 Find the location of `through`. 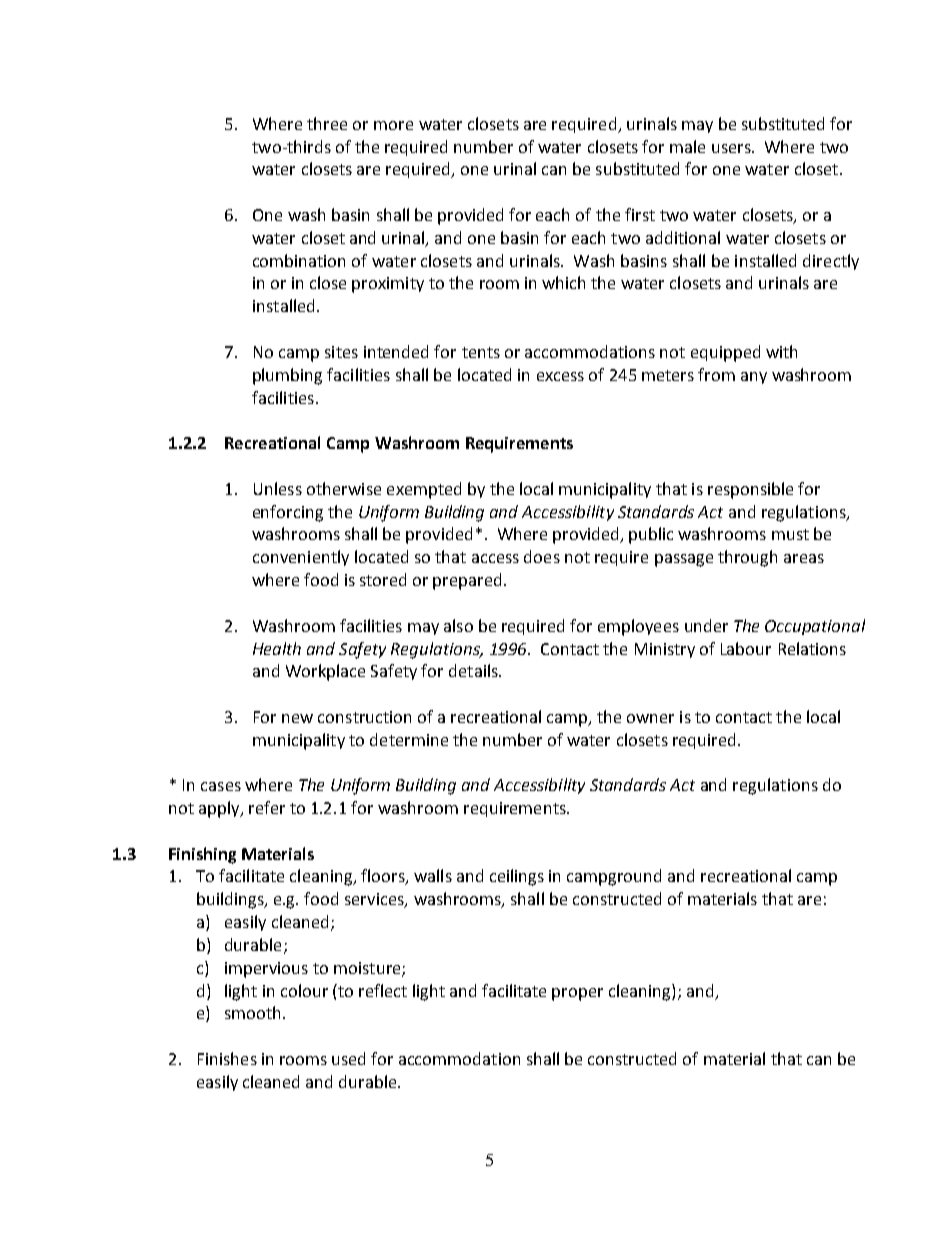

through is located at coordinates (747, 558).
